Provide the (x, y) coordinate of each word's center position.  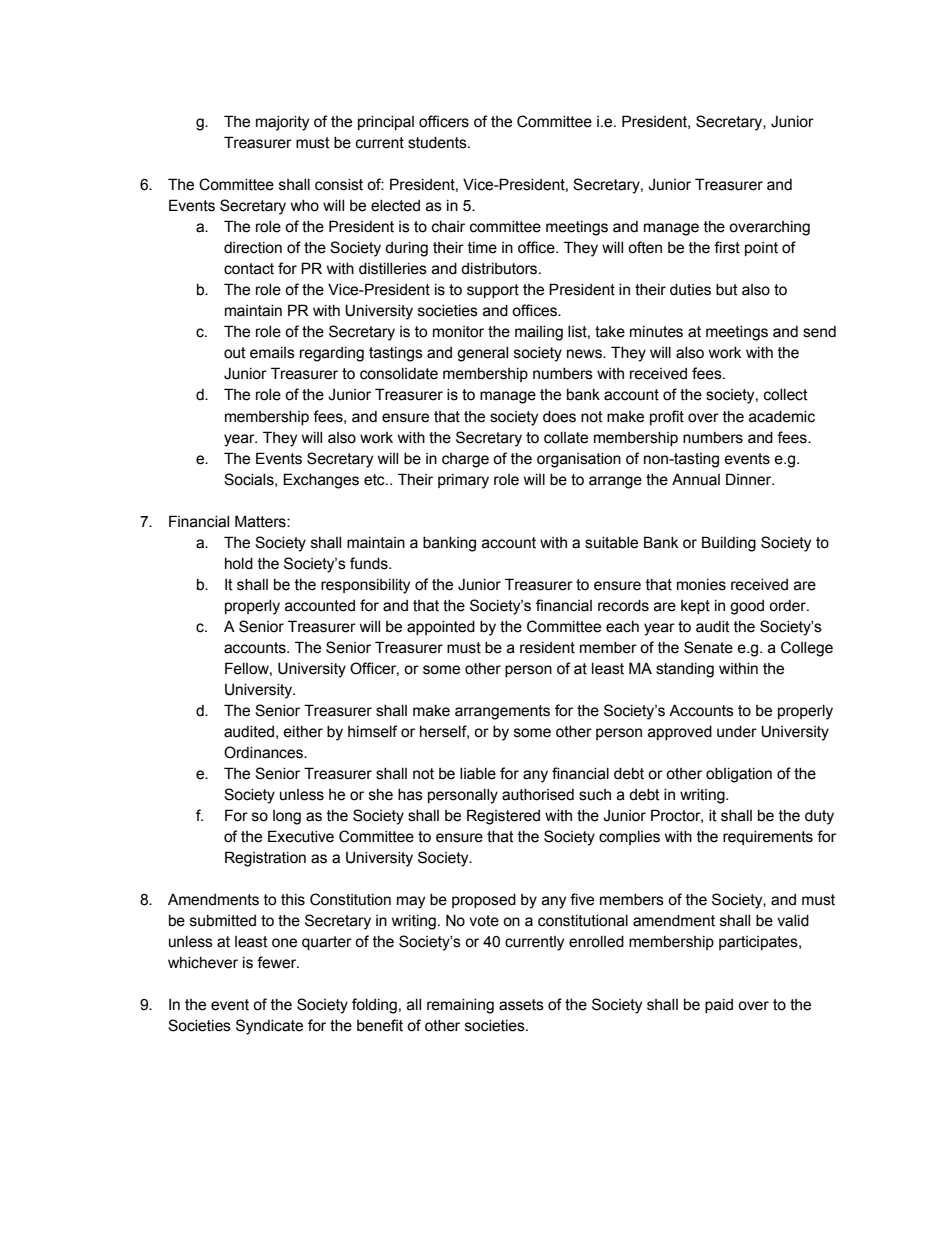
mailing (539, 333)
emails (272, 353)
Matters (261, 521)
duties (690, 290)
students (438, 143)
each (622, 627)
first (727, 247)
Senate (708, 647)
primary (463, 481)
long (287, 817)
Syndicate (269, 1027)
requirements (768, 838)
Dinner (750, 479)
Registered (503, 817)
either (303, 732)
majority (282, 123)
